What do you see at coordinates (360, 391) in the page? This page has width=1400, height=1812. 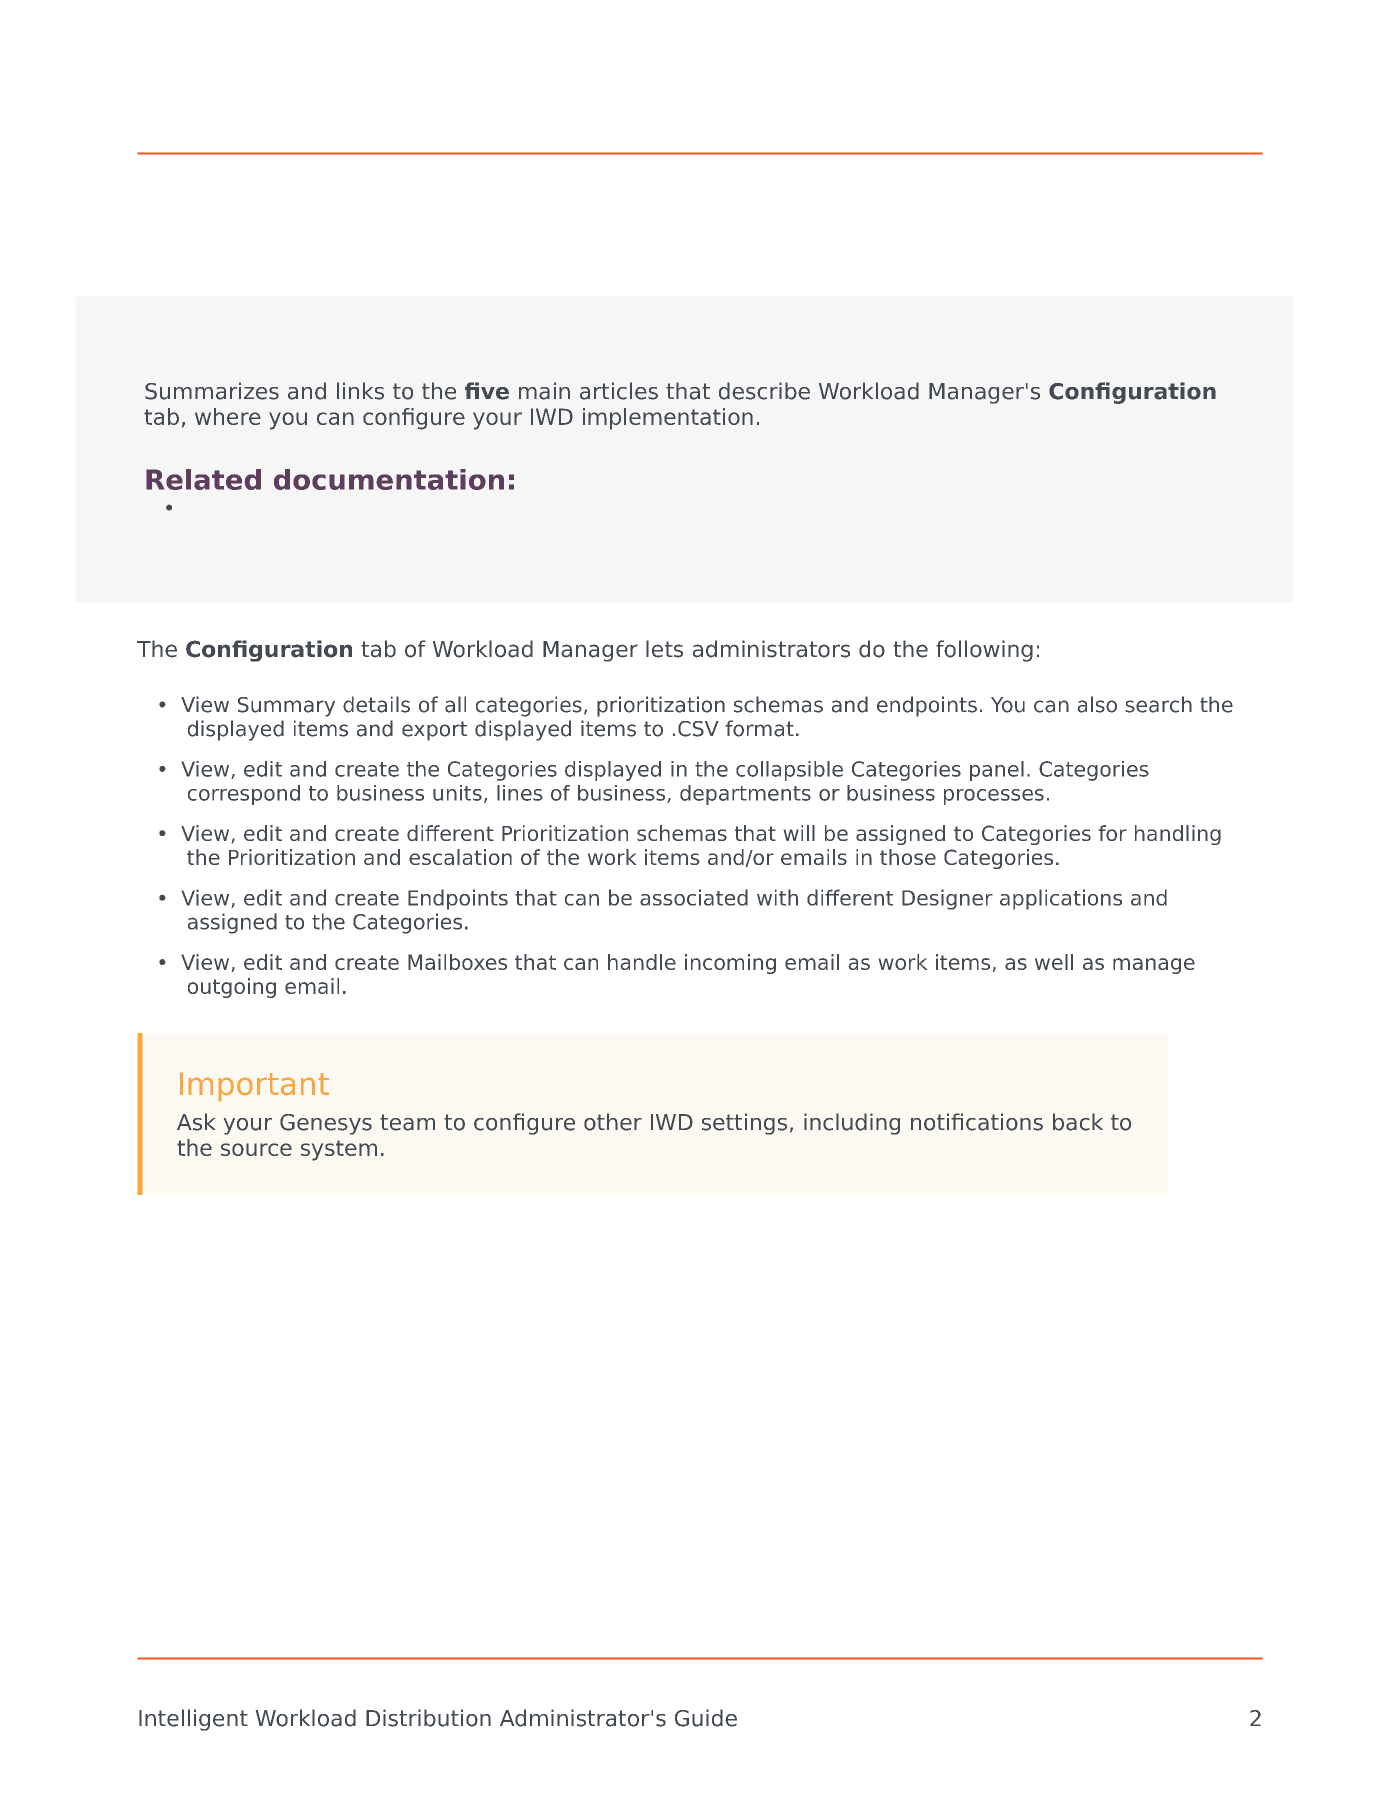 I see `links` at bounding box center [360, 391].
